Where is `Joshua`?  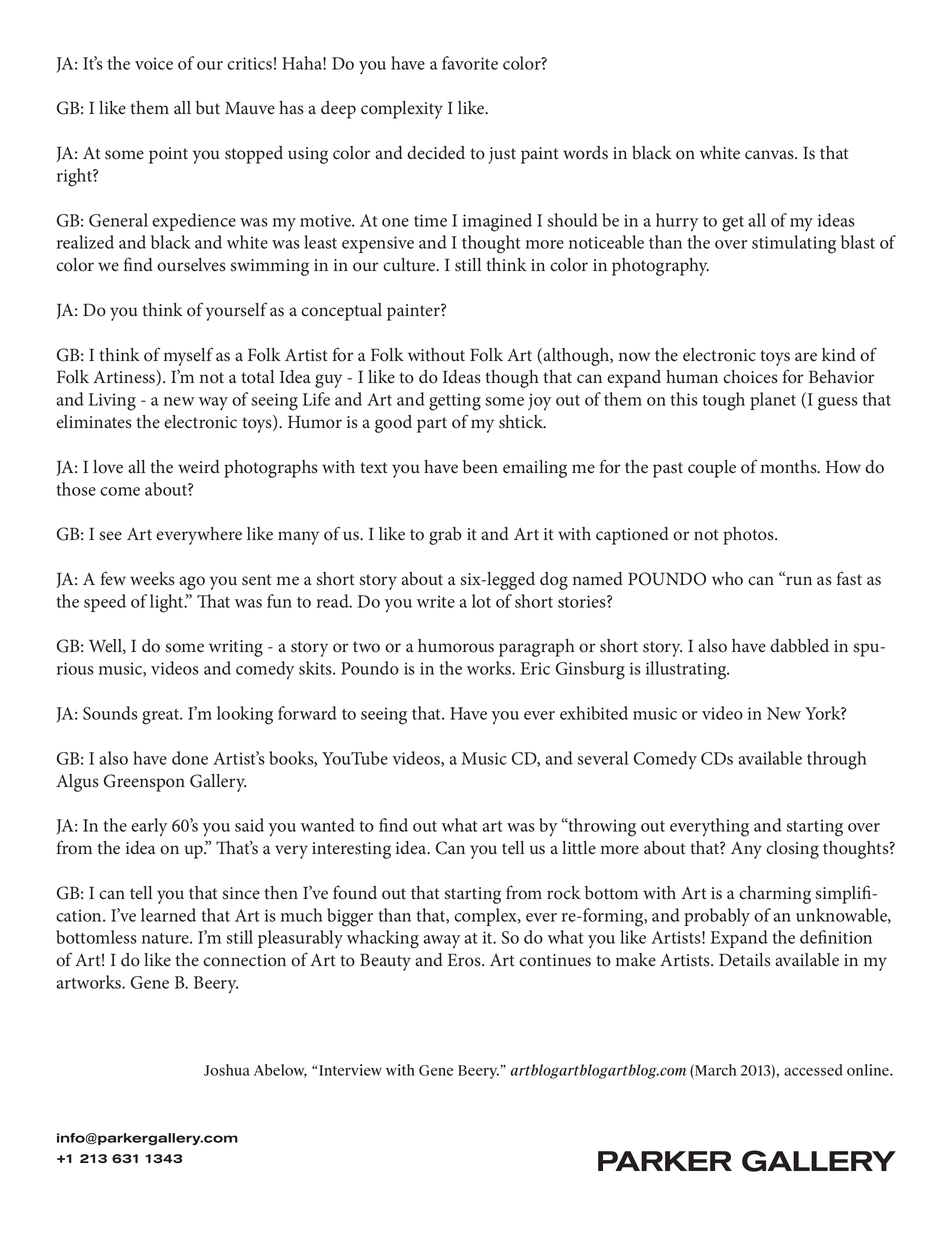 Joshua is located at coordinates (227, 1070).
